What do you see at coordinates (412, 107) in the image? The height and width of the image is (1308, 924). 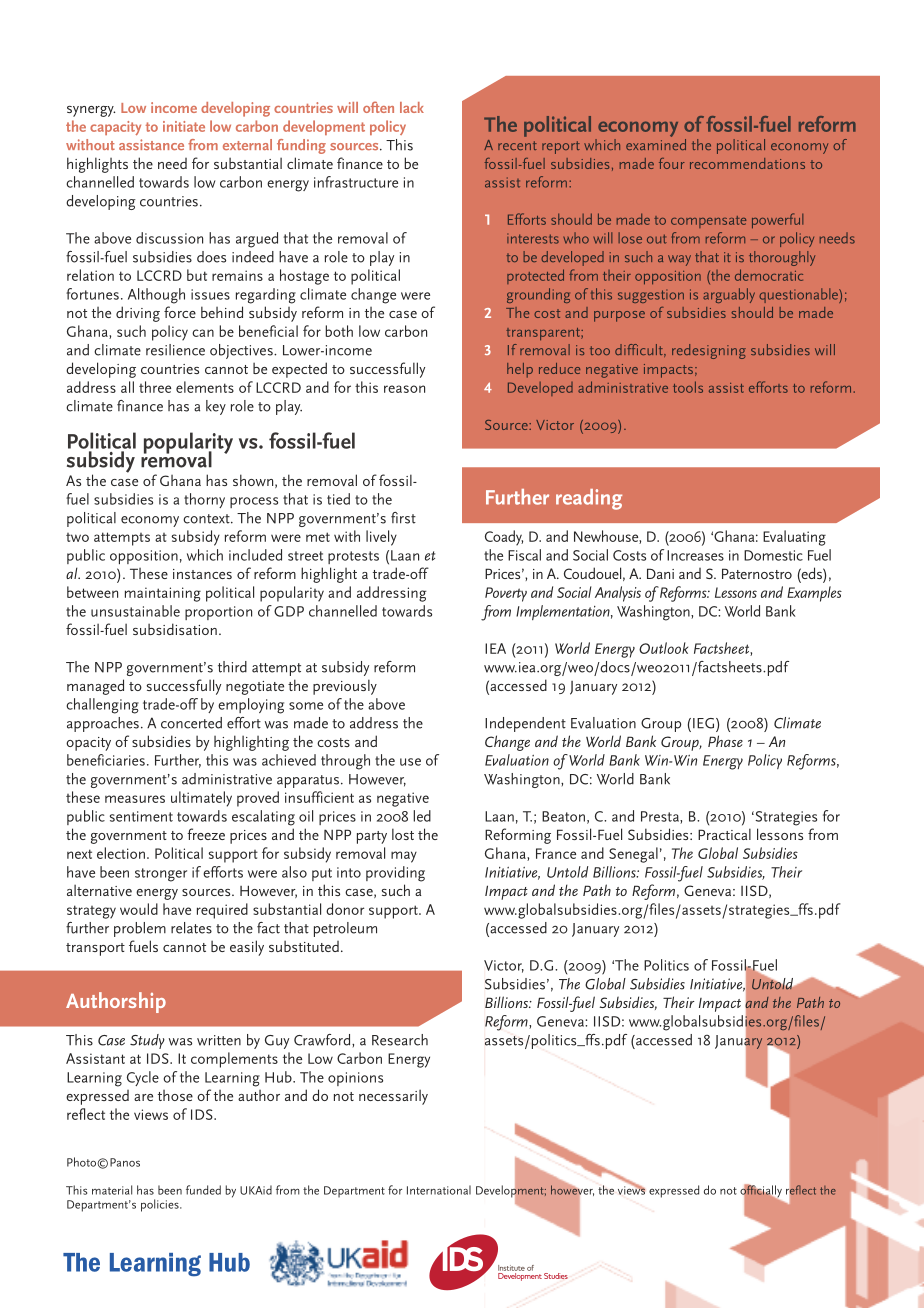 I see `lack` at bounding box center [412, 107].
